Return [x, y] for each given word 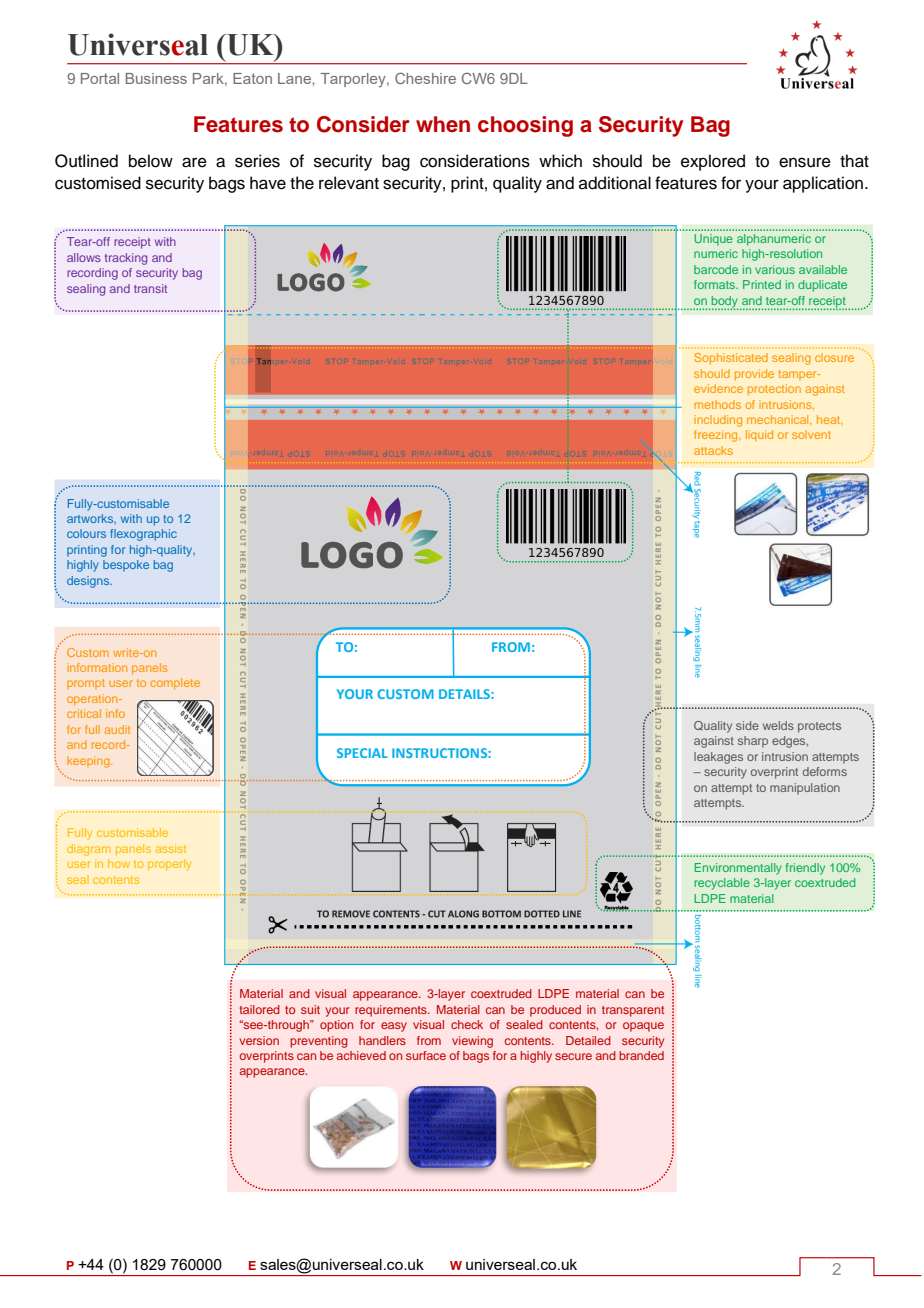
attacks [713, 450]
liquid [759, 435]
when [443, 124]
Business [156, 78]
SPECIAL [362, 753]
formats [715, 284]
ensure [805, 162]
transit [150, 288]
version [259, 1040]
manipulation [805, 789]
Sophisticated [731, 358]
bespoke [126, 566]
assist [171, 848]
